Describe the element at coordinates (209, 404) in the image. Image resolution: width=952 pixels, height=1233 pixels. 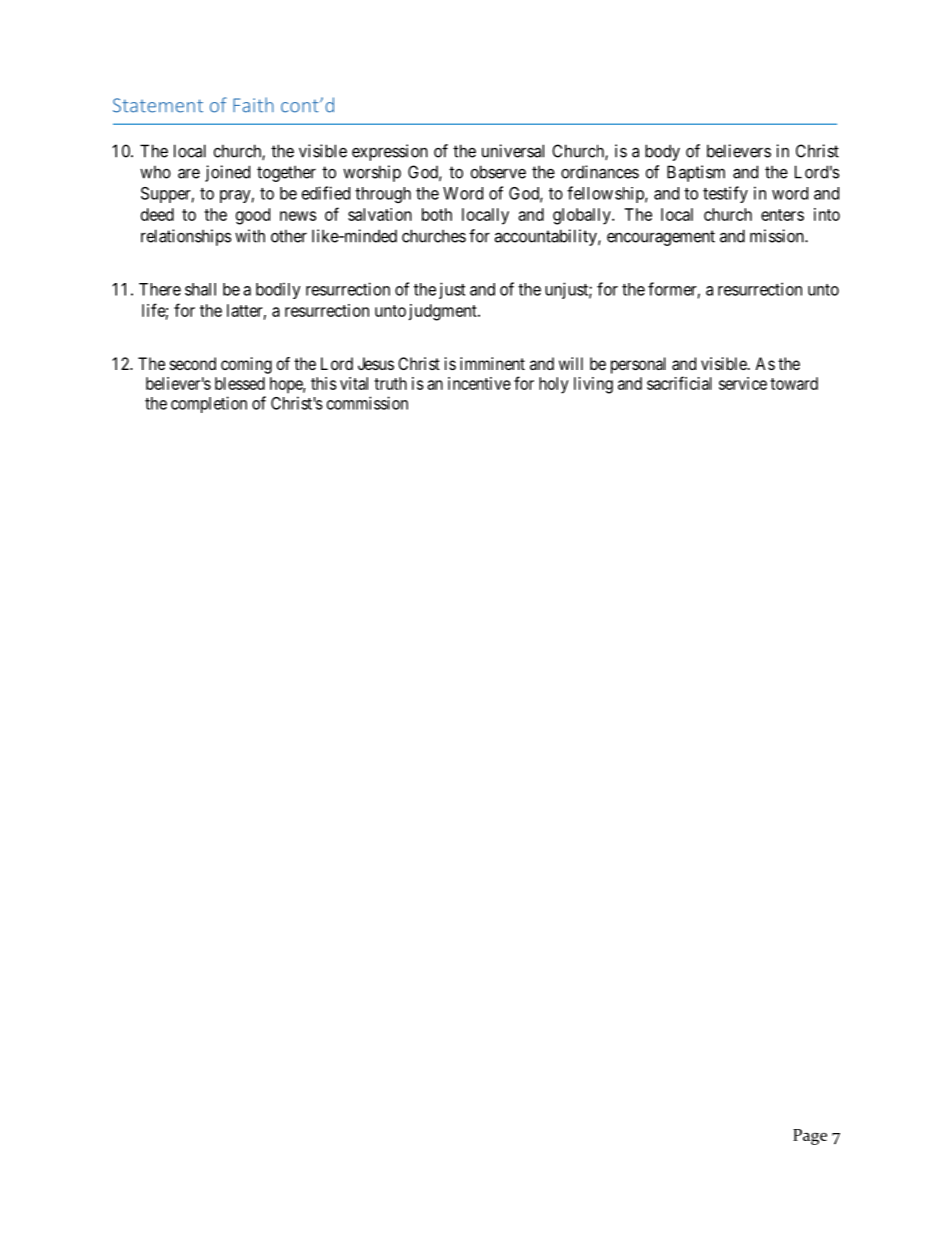
I see `completion` at that location.
